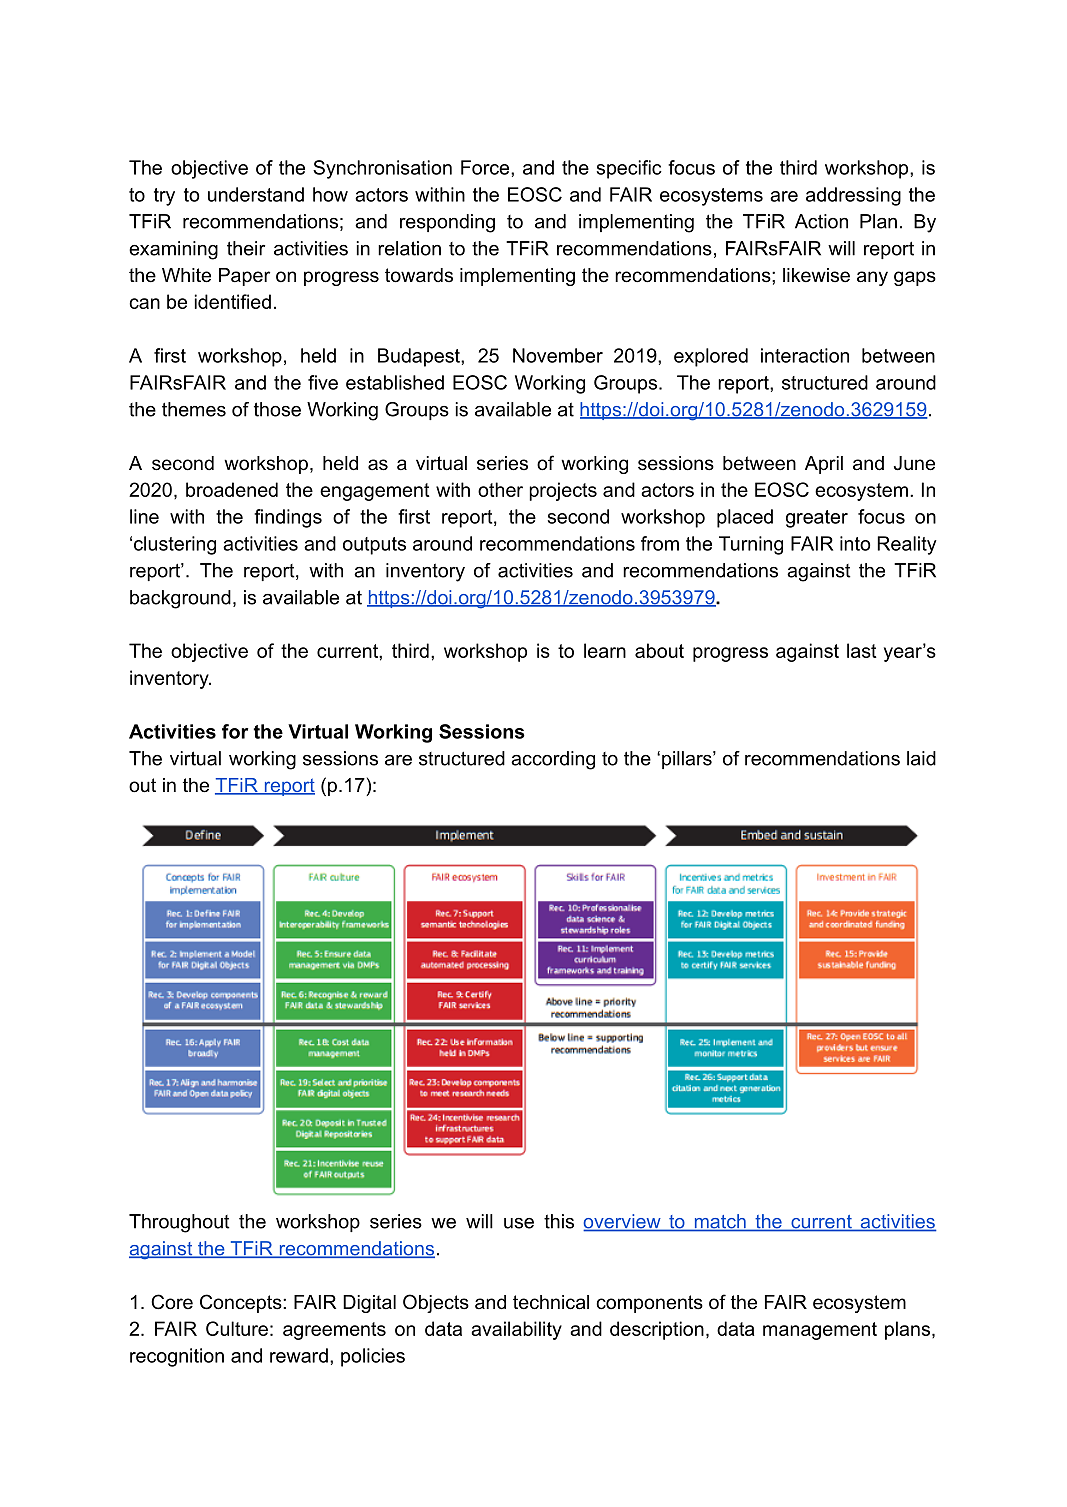  What do you see at coordinates (553, 760) in the screenshot?
I see `according` at bounding box center [553, 760].
